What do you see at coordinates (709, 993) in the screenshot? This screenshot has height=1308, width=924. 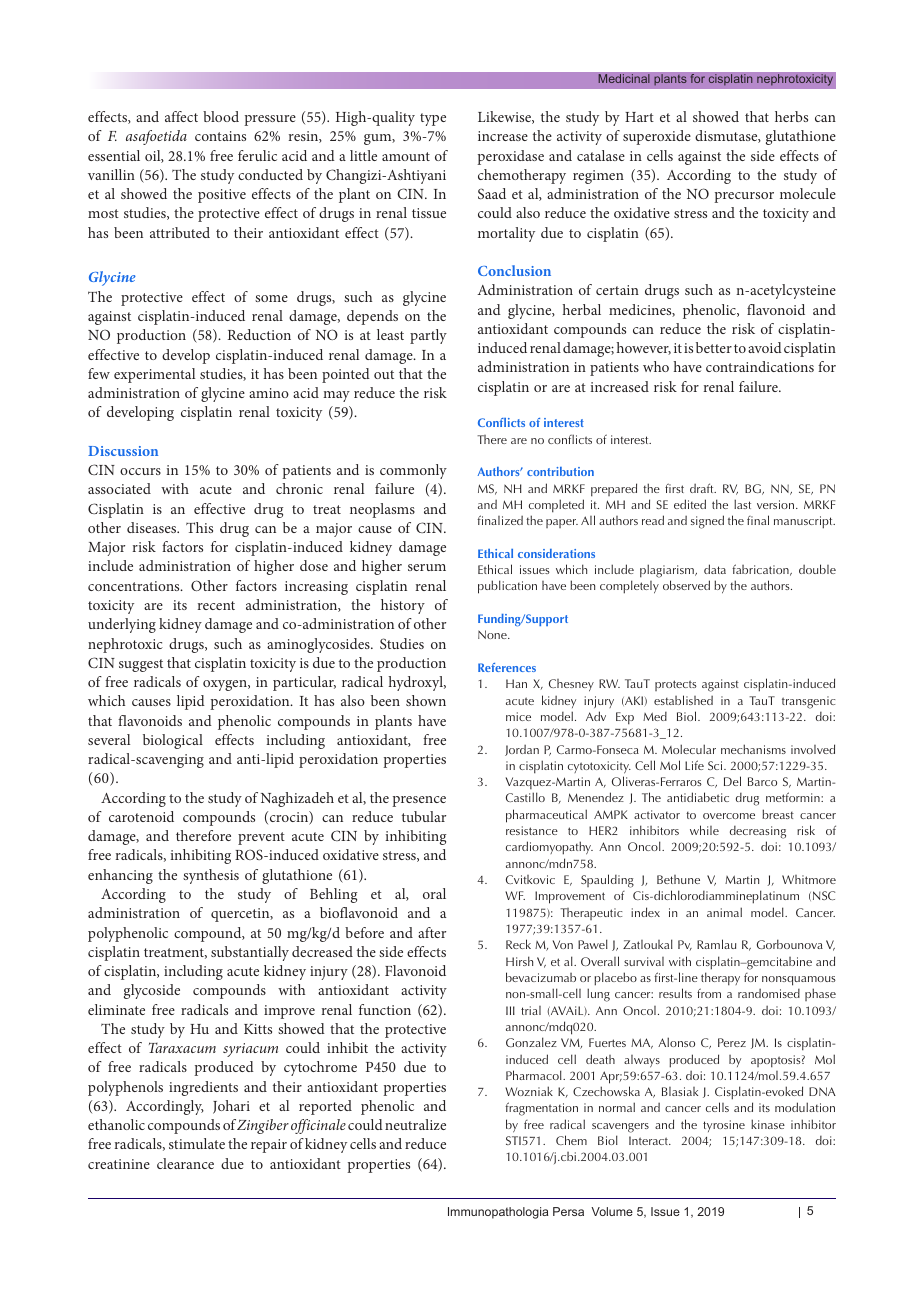 I see `from` at bounding box center [709, 993].
